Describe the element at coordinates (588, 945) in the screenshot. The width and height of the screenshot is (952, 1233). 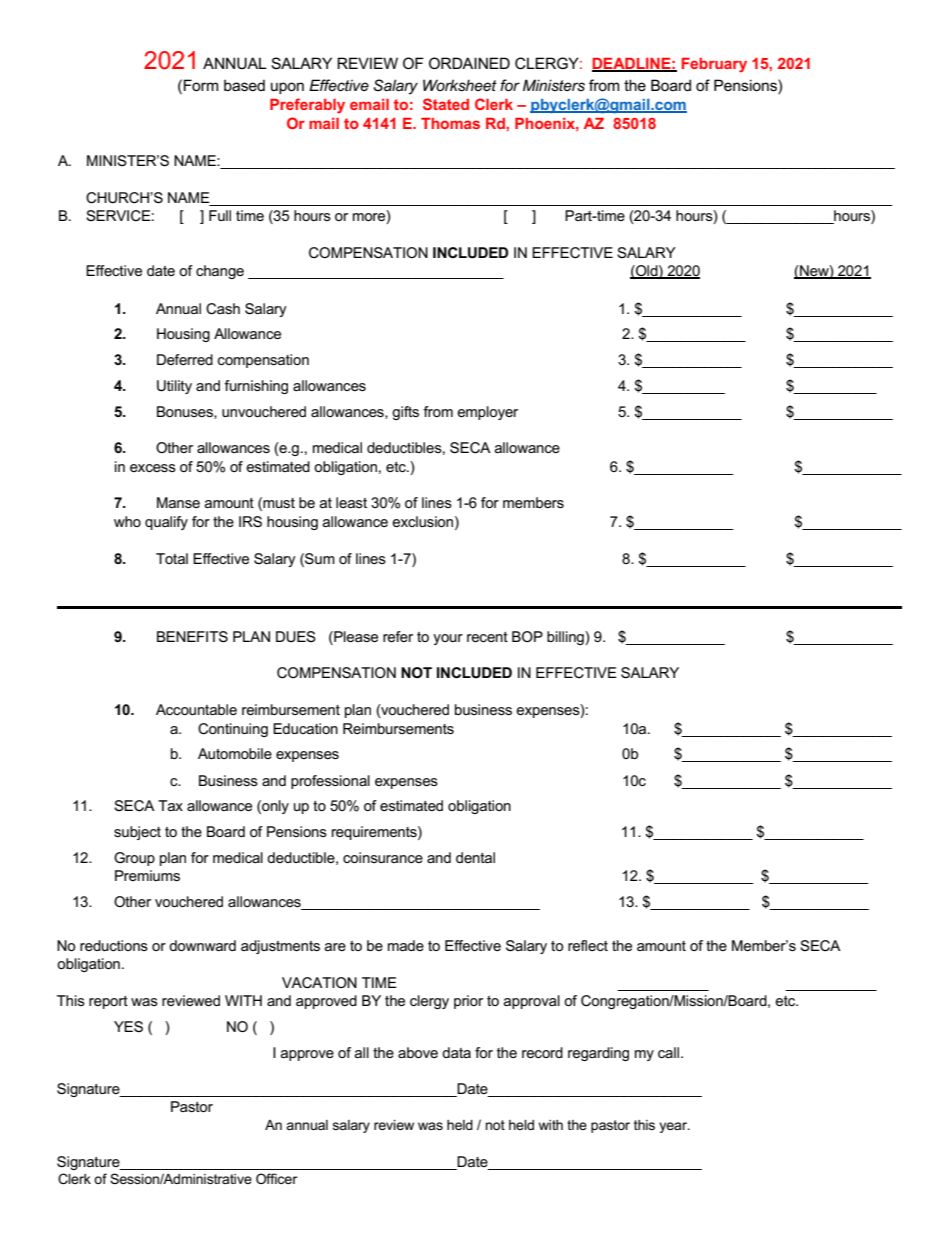
I see `reflect` at that location.
